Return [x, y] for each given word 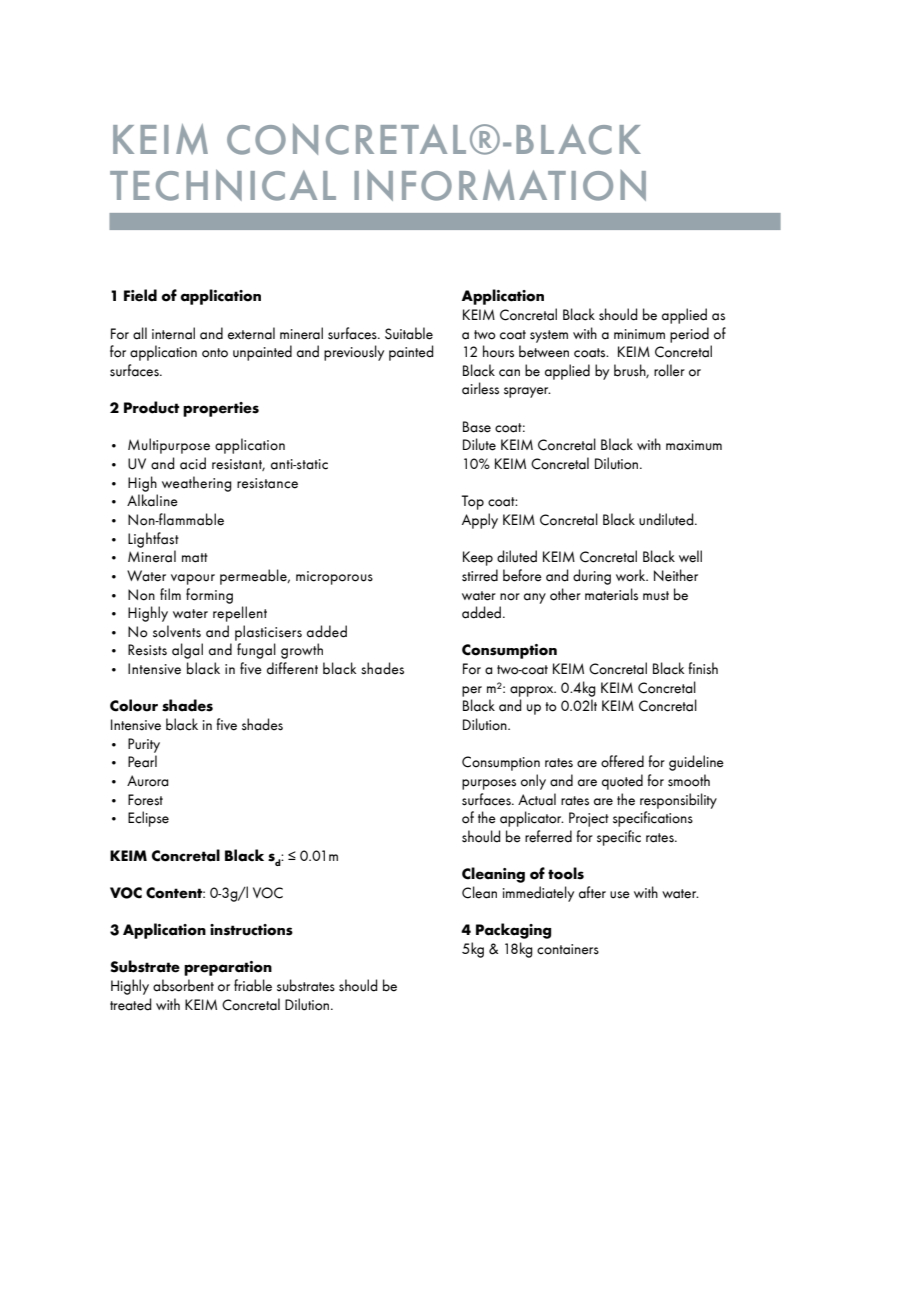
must [656, 596]
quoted [622, 782]
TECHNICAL [223, 185]
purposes [489, 784]
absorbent [183, 985]
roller [669, 370]
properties [221, 409]
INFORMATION [500, 185]
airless [480, 388]
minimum [639, 334]
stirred [480, 575]
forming [209, 596]
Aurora [148, 781]
